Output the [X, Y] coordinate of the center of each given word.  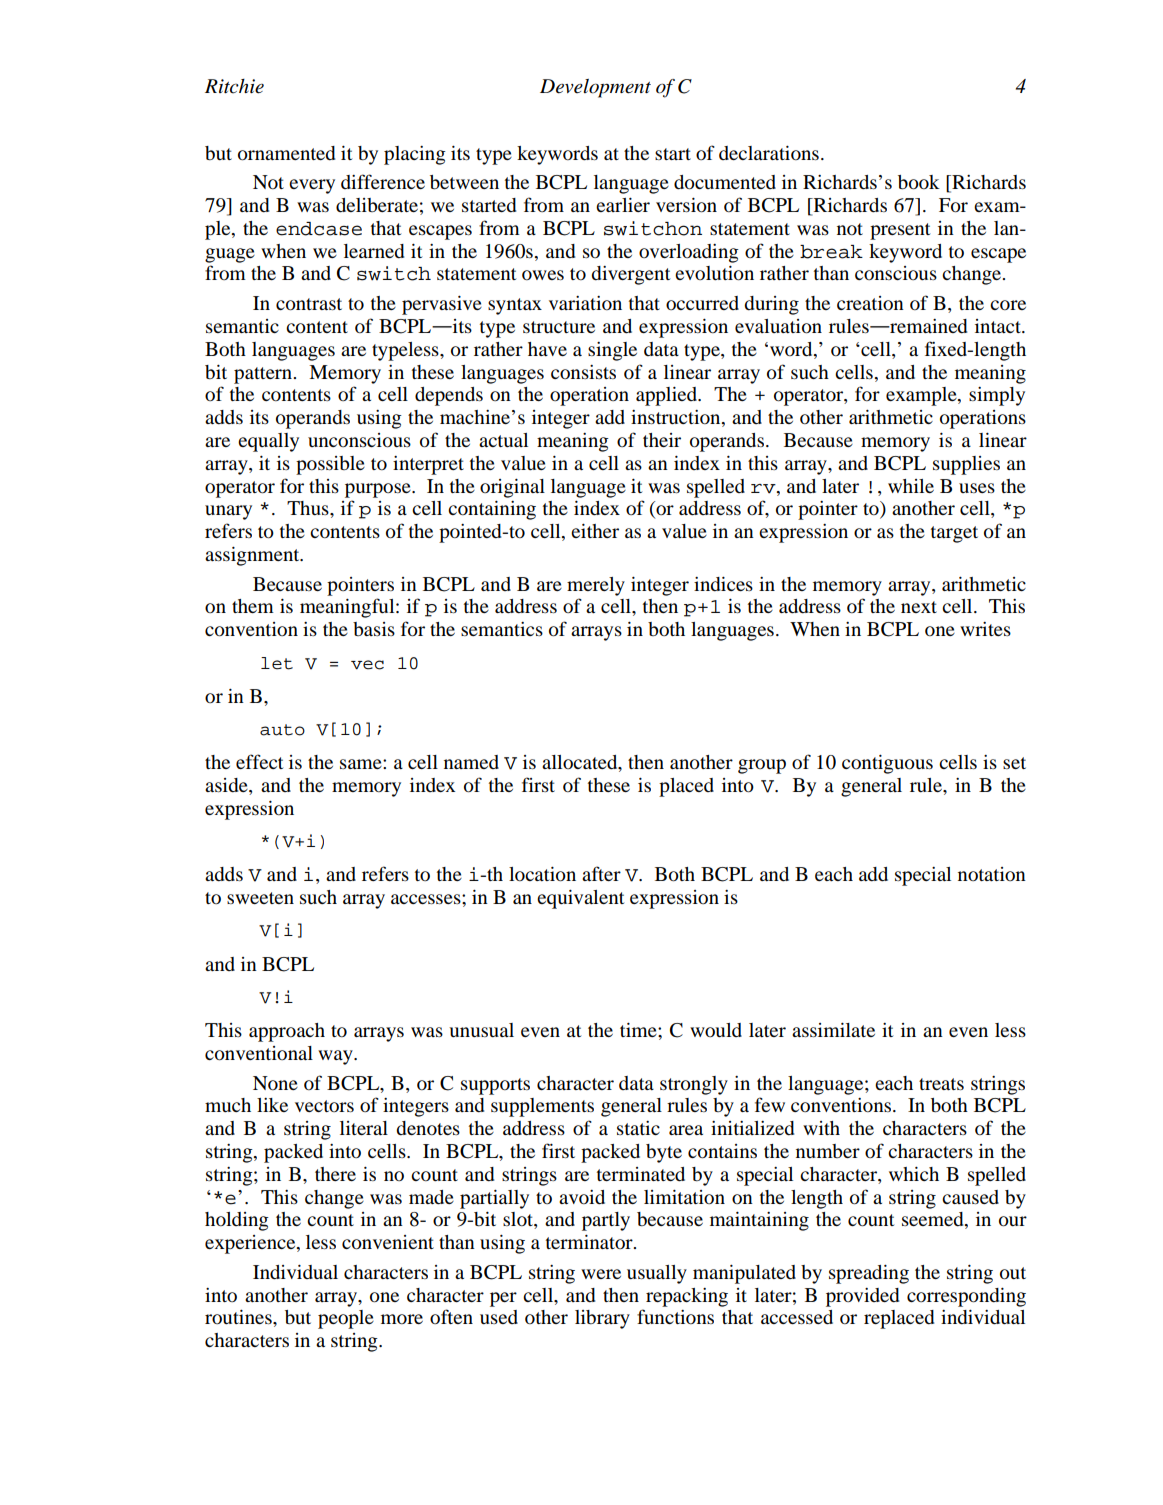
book [919, 182]
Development [595, 88]
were [601, 1274]
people [346, 1319]
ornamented [286, 153]
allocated [581, 763]
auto [282, 730]
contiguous [887, 764]
